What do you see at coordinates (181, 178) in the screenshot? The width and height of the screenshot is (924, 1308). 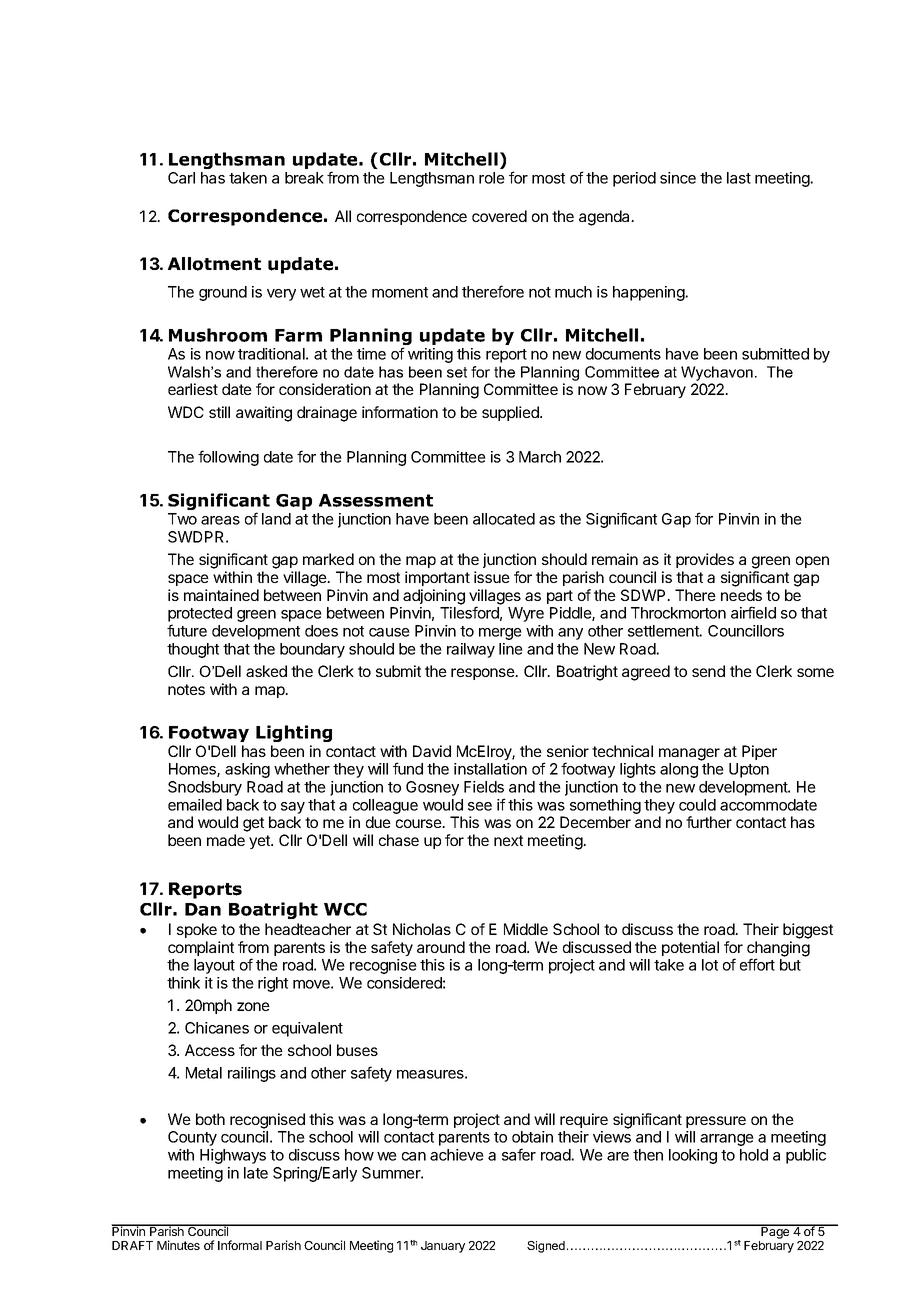 I see `Carl` at bounding box center [181, 178].
